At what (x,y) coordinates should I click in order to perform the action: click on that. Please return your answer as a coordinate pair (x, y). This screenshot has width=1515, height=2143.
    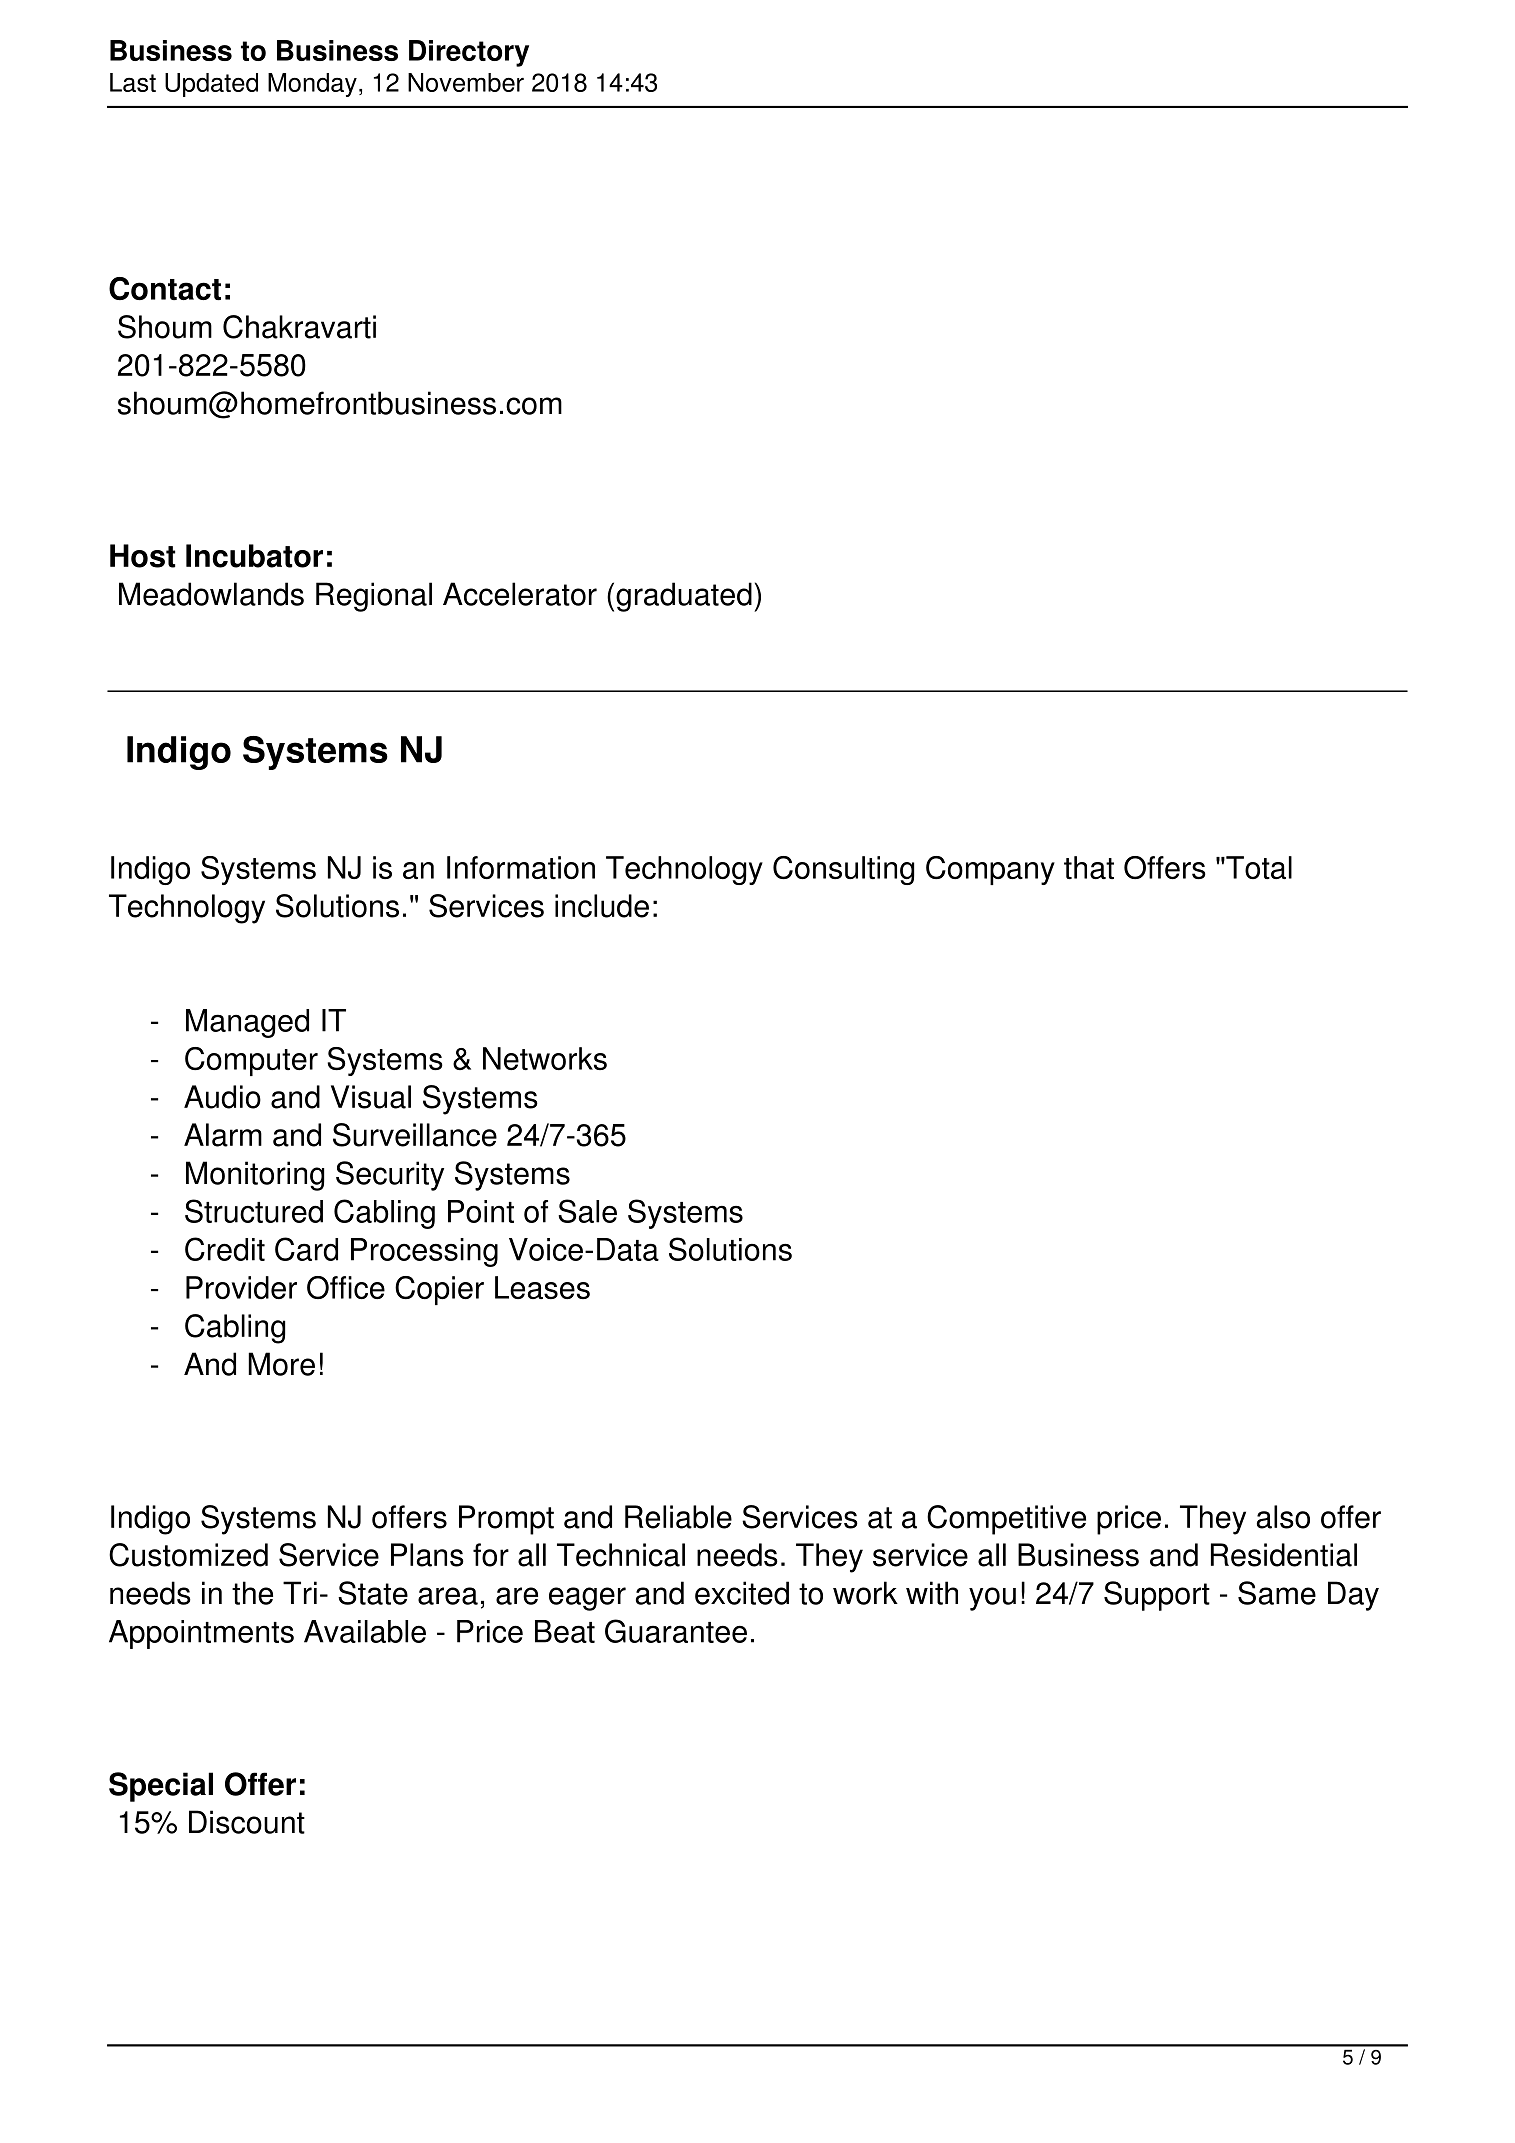
    Looking at the image, I should click on (1089, 867).
